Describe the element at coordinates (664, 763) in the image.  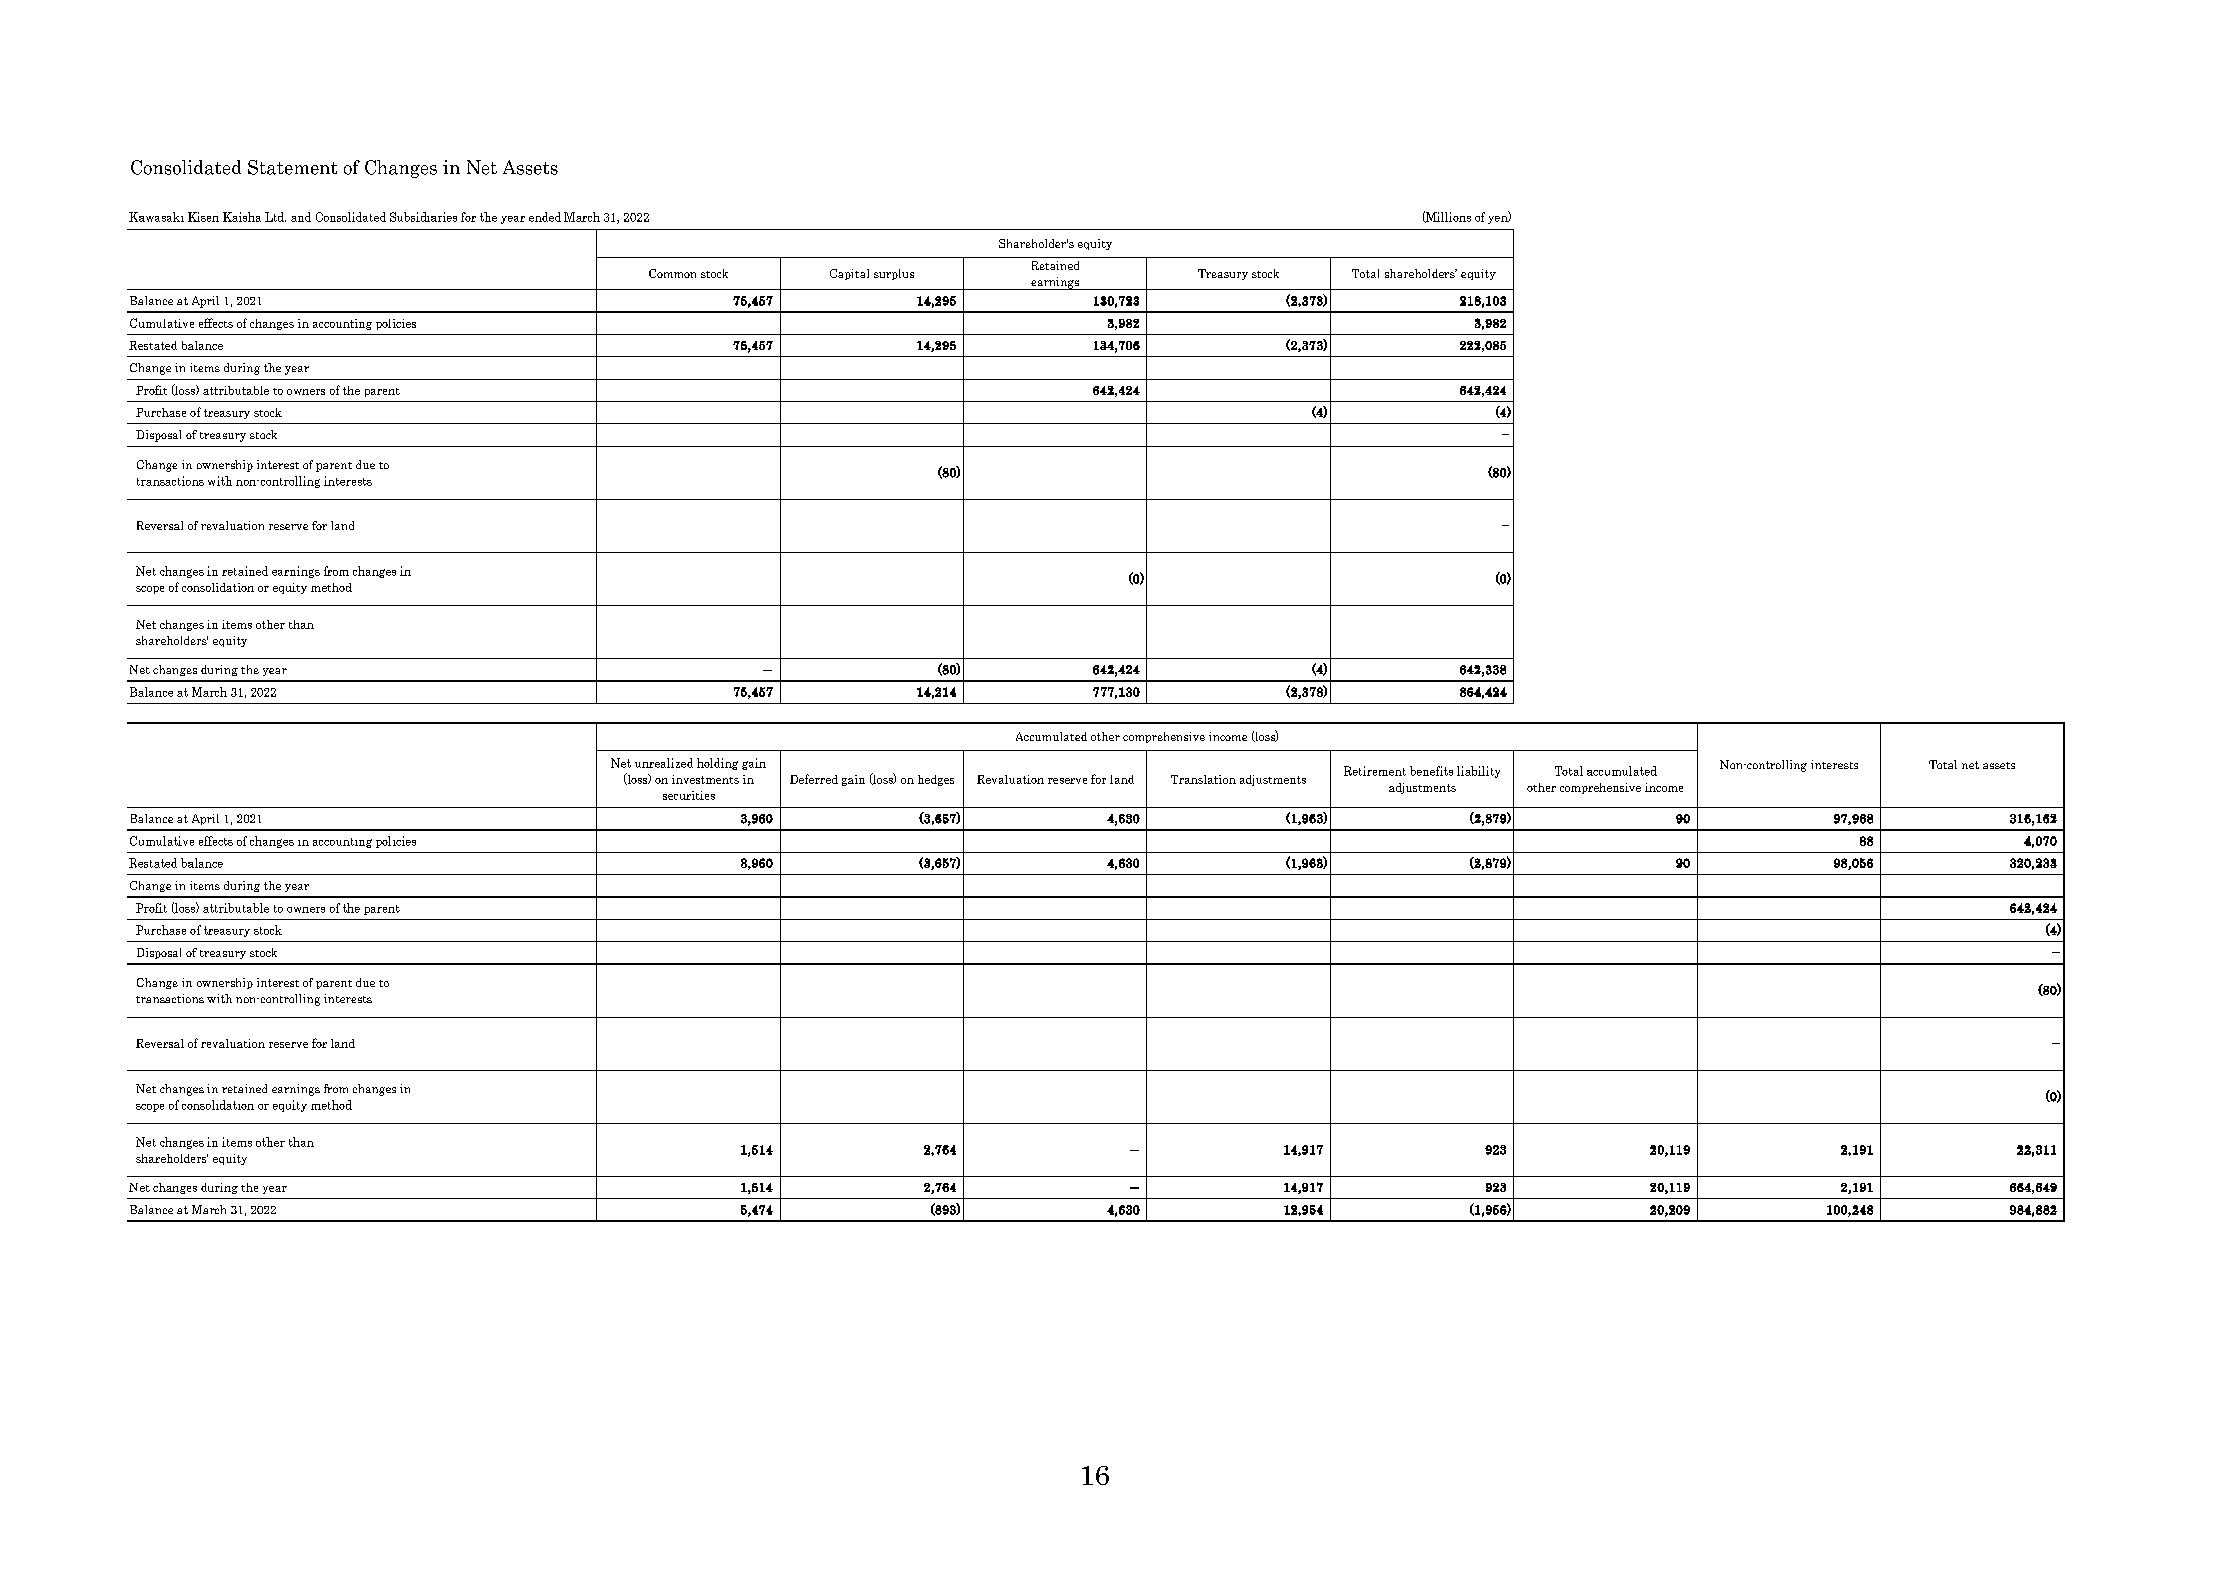
I see `unrealized` at that location.
